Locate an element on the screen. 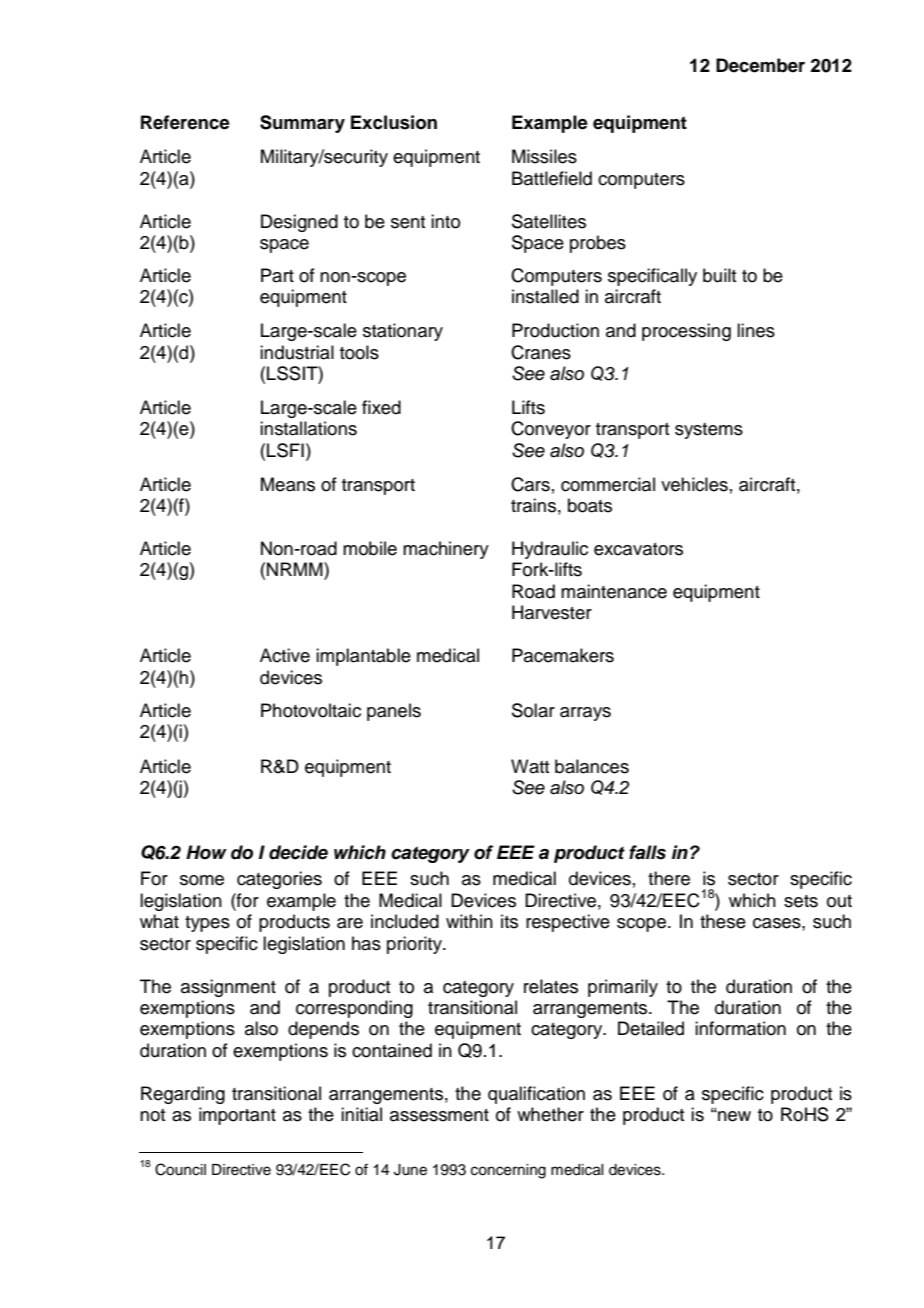 This screenshot has height=1308, width=924. new is located at coordinates (733, 1116).
